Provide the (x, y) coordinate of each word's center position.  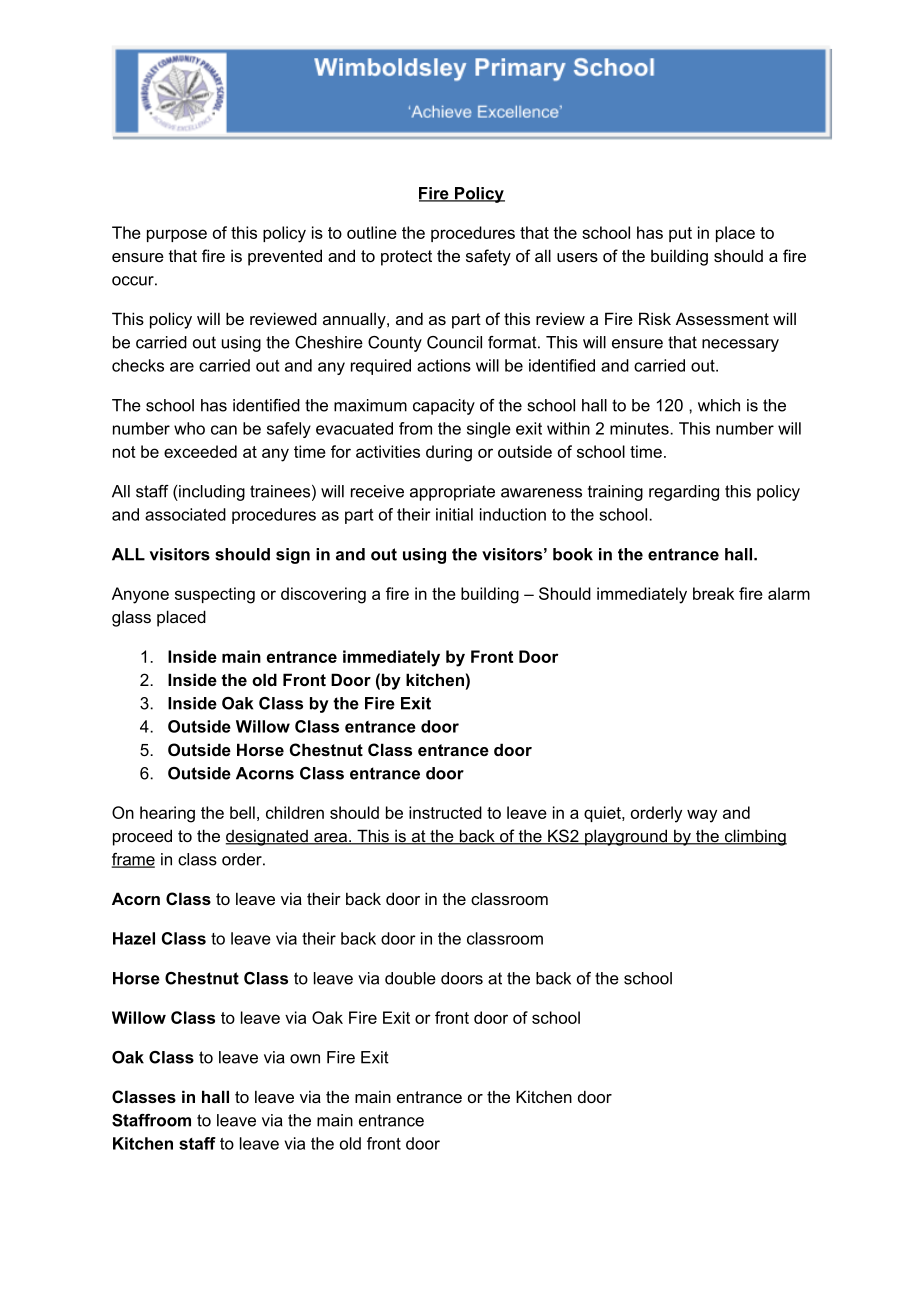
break (713, 593)
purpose (177, 235)
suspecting (215, 595)
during (449, 453)
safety (488, 257)
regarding (684, 493)
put (680, 234)
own (305, 1059)
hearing (167, 814)
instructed (445, 812)
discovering (323, 595)
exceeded (200, 451)
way (702, 816)
